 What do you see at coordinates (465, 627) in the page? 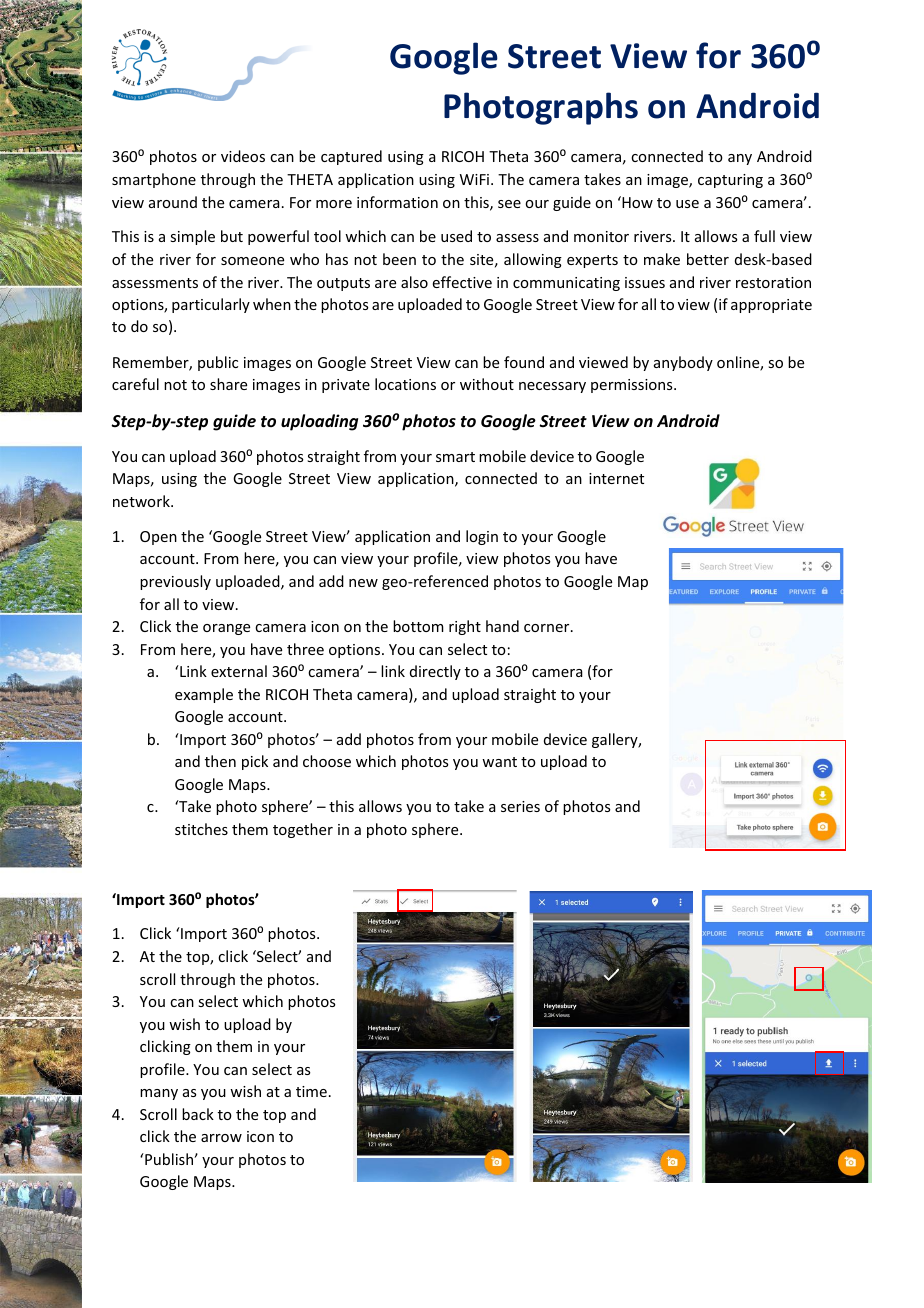
I see `right` at bounding box center [465, 627].
